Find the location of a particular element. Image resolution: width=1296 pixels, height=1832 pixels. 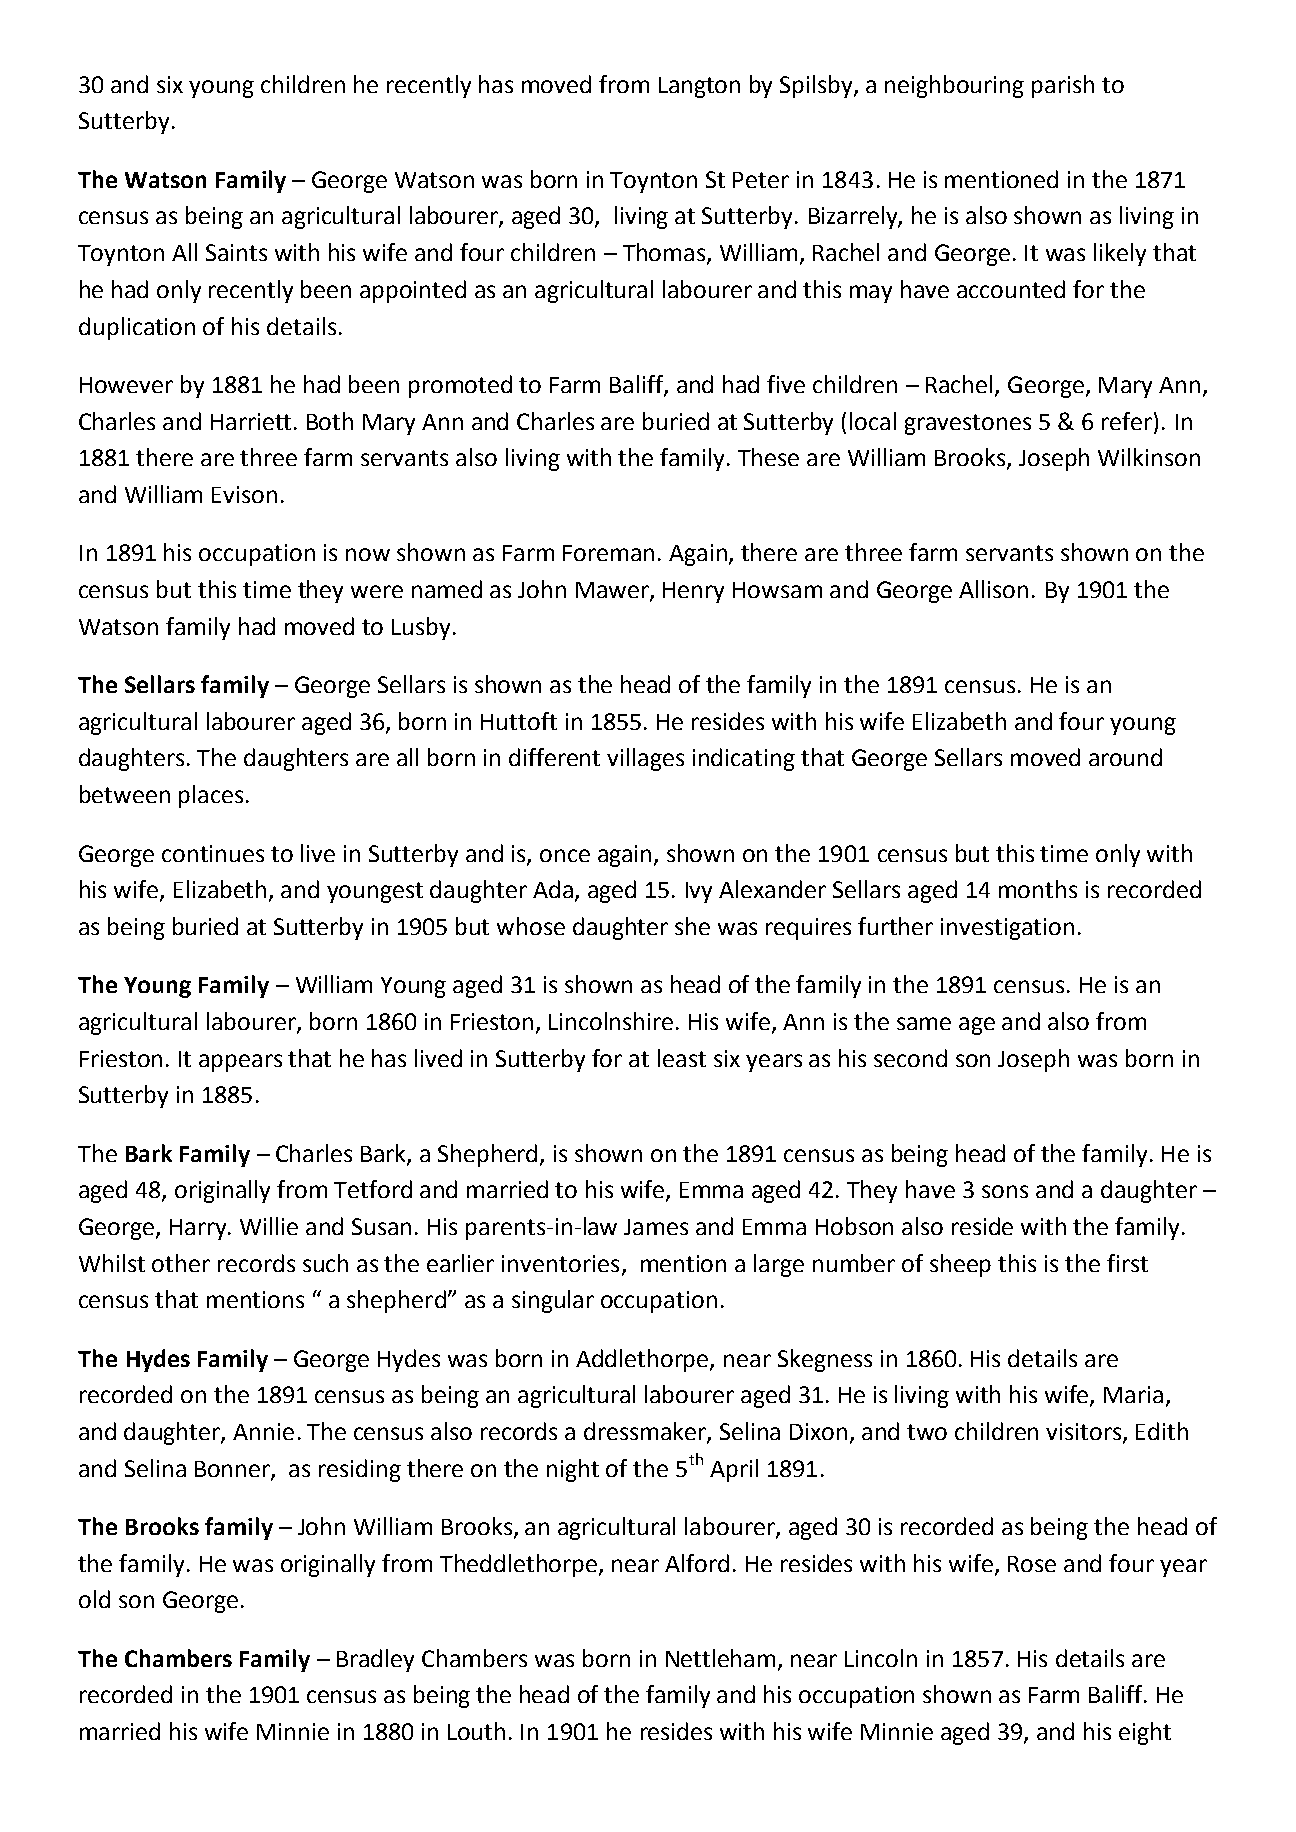

Allison is located at coordinates (993, 589).
